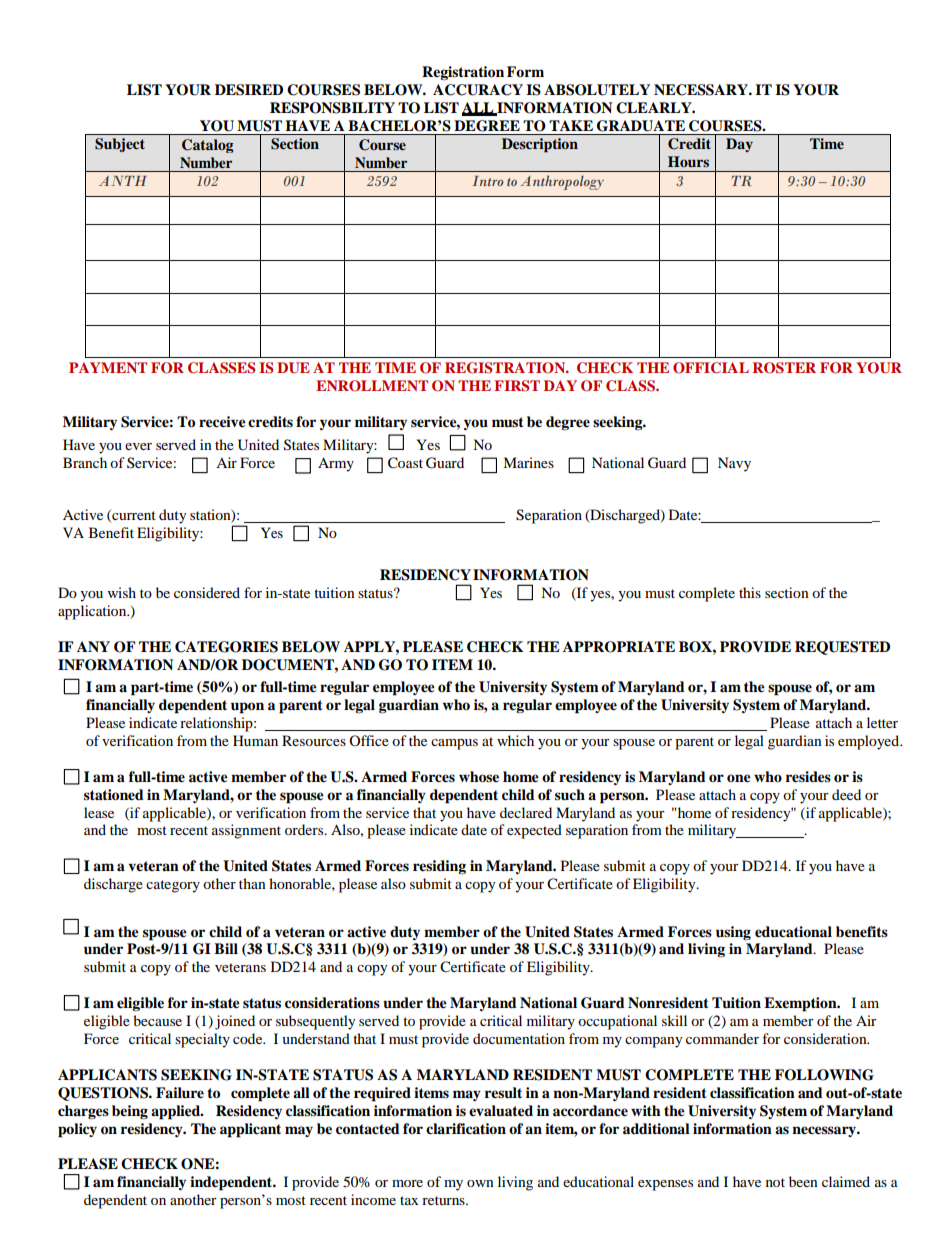 The width and height of the screenshot is (952, 1233). I want to click on ACCURACY, so click(478, 90).
